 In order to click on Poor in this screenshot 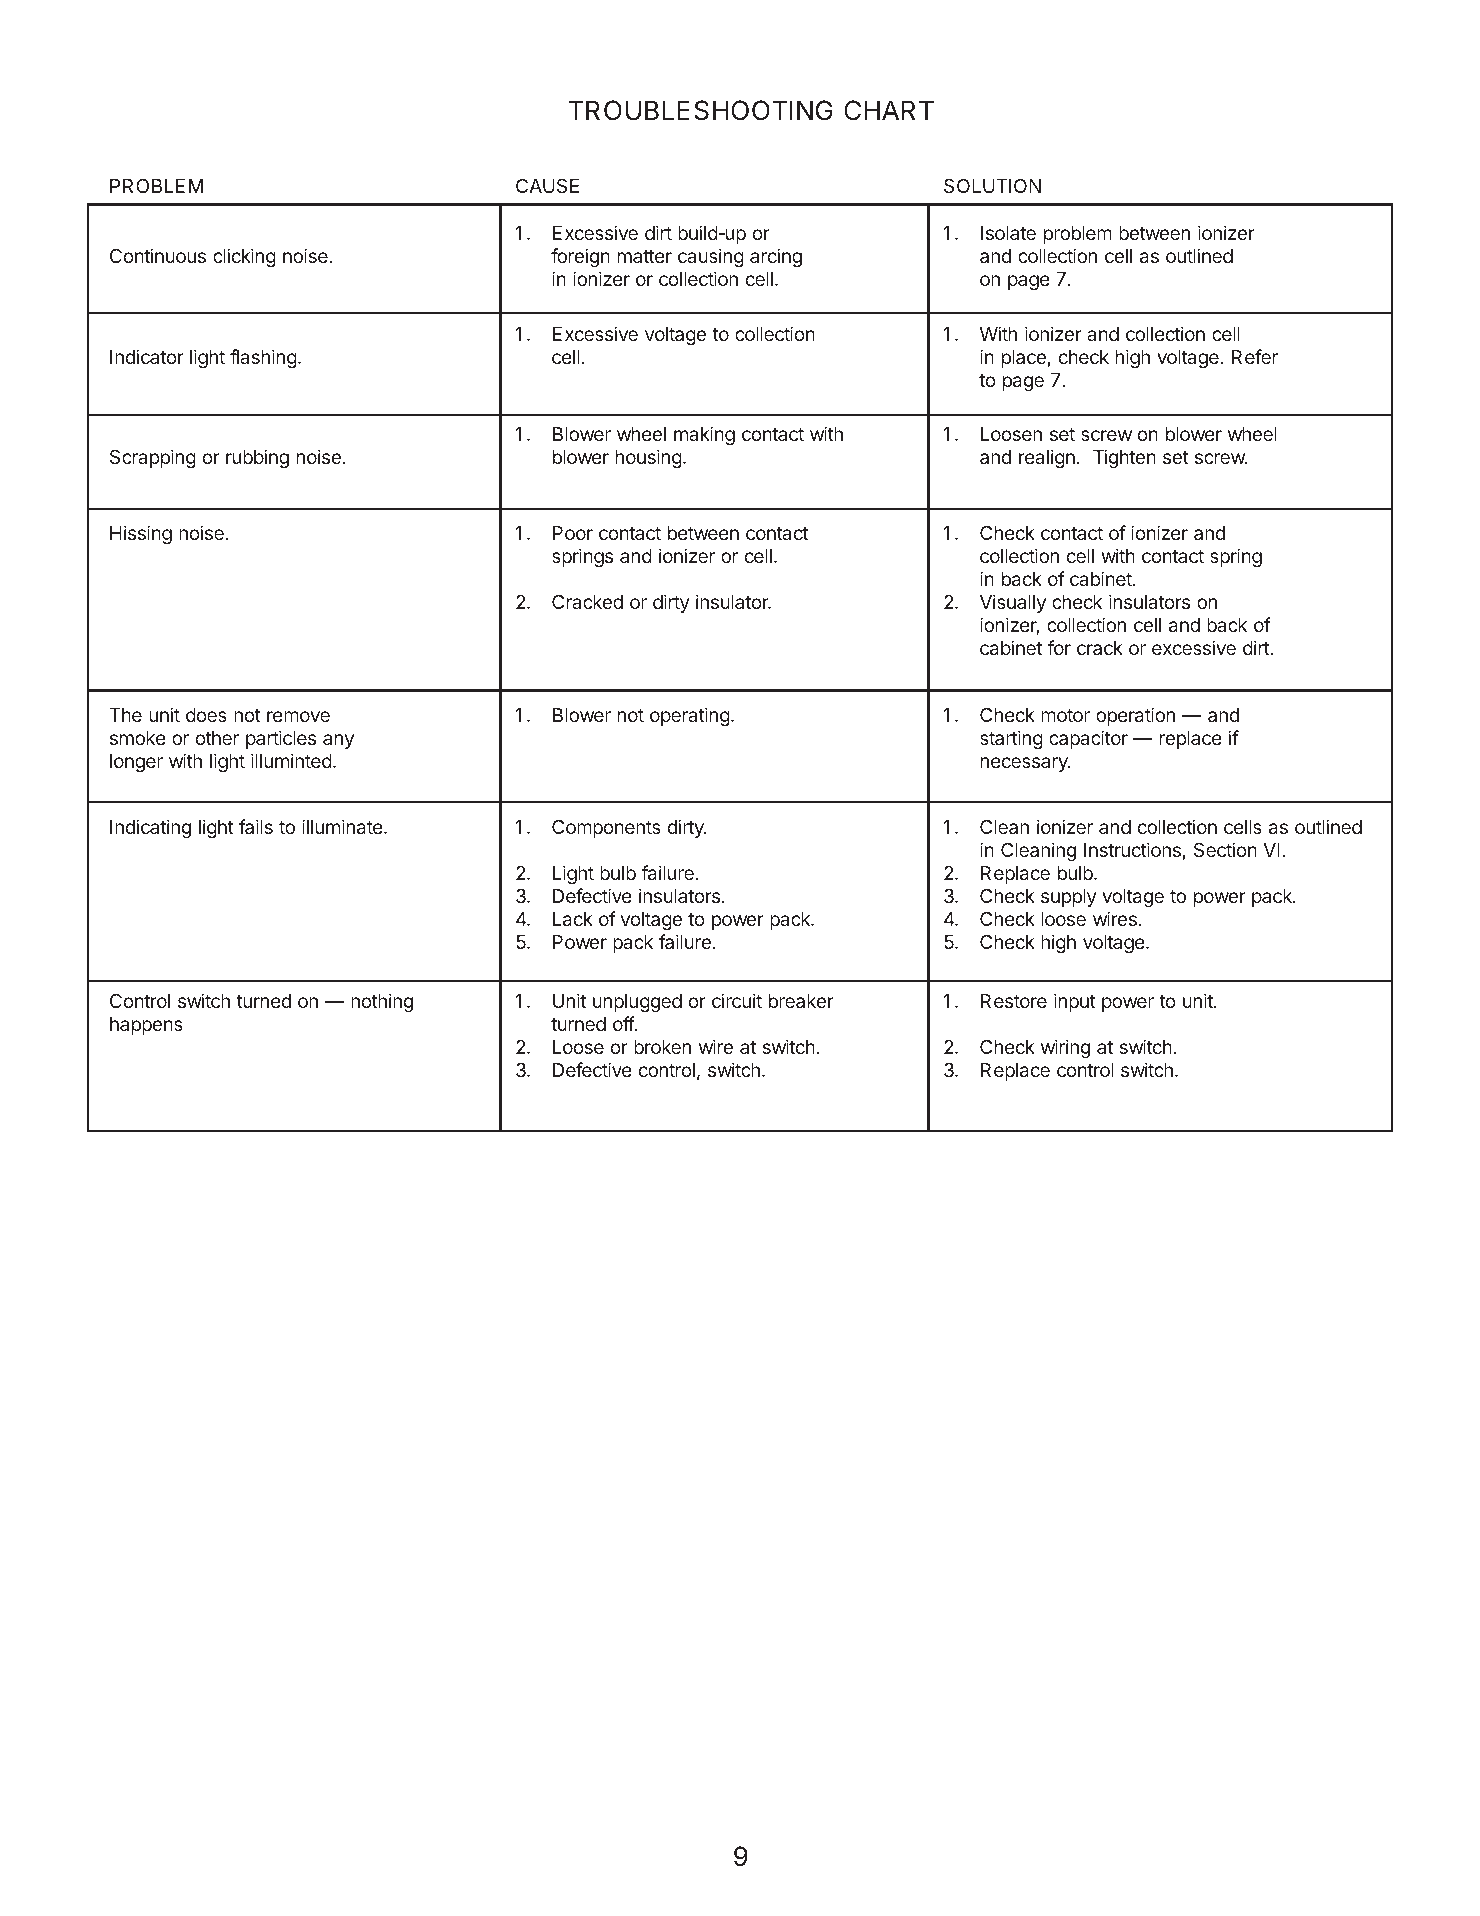, I will do `click(573, 533)`.
